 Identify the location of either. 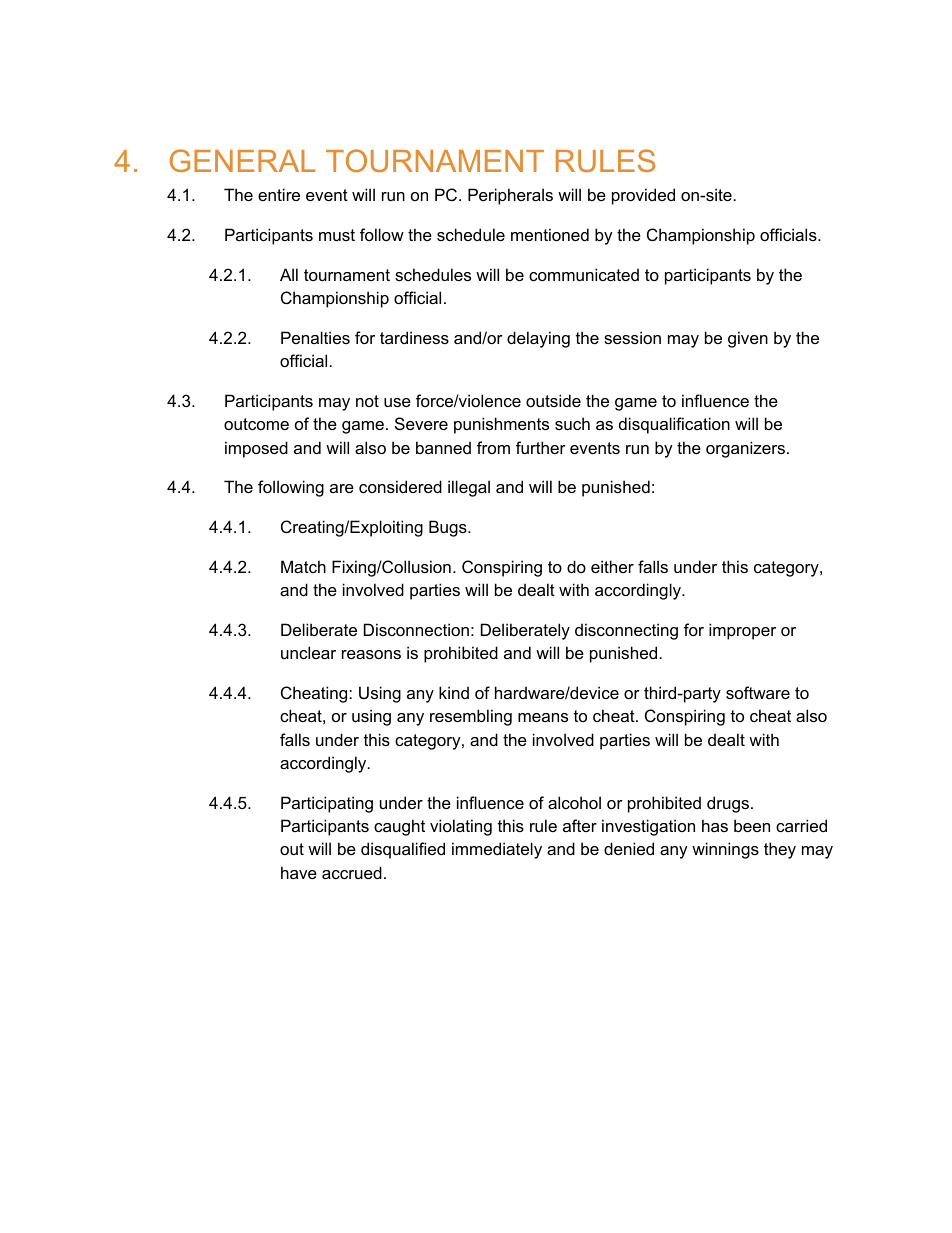
(612, 566).
